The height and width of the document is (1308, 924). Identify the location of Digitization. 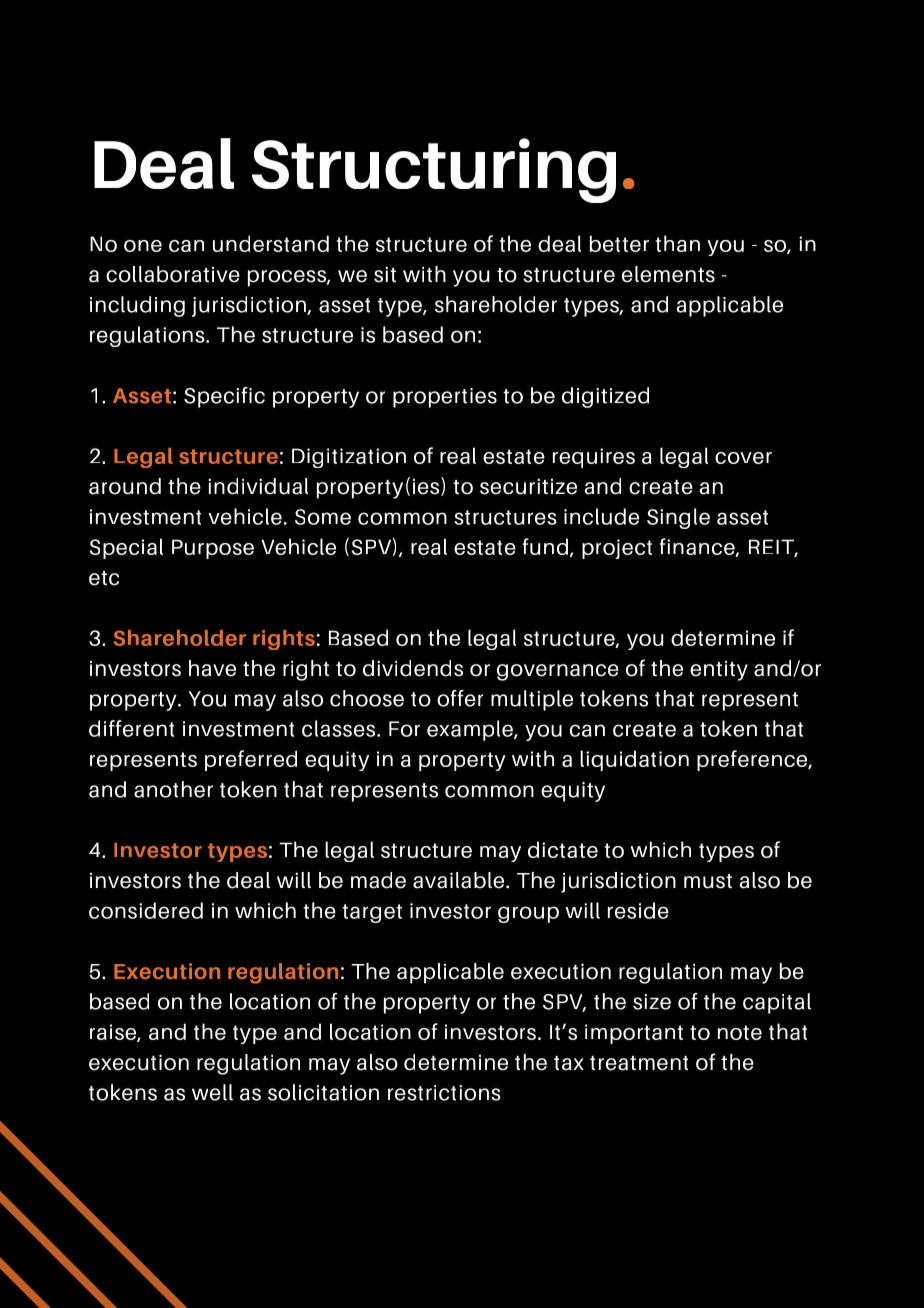
(349, 458).
